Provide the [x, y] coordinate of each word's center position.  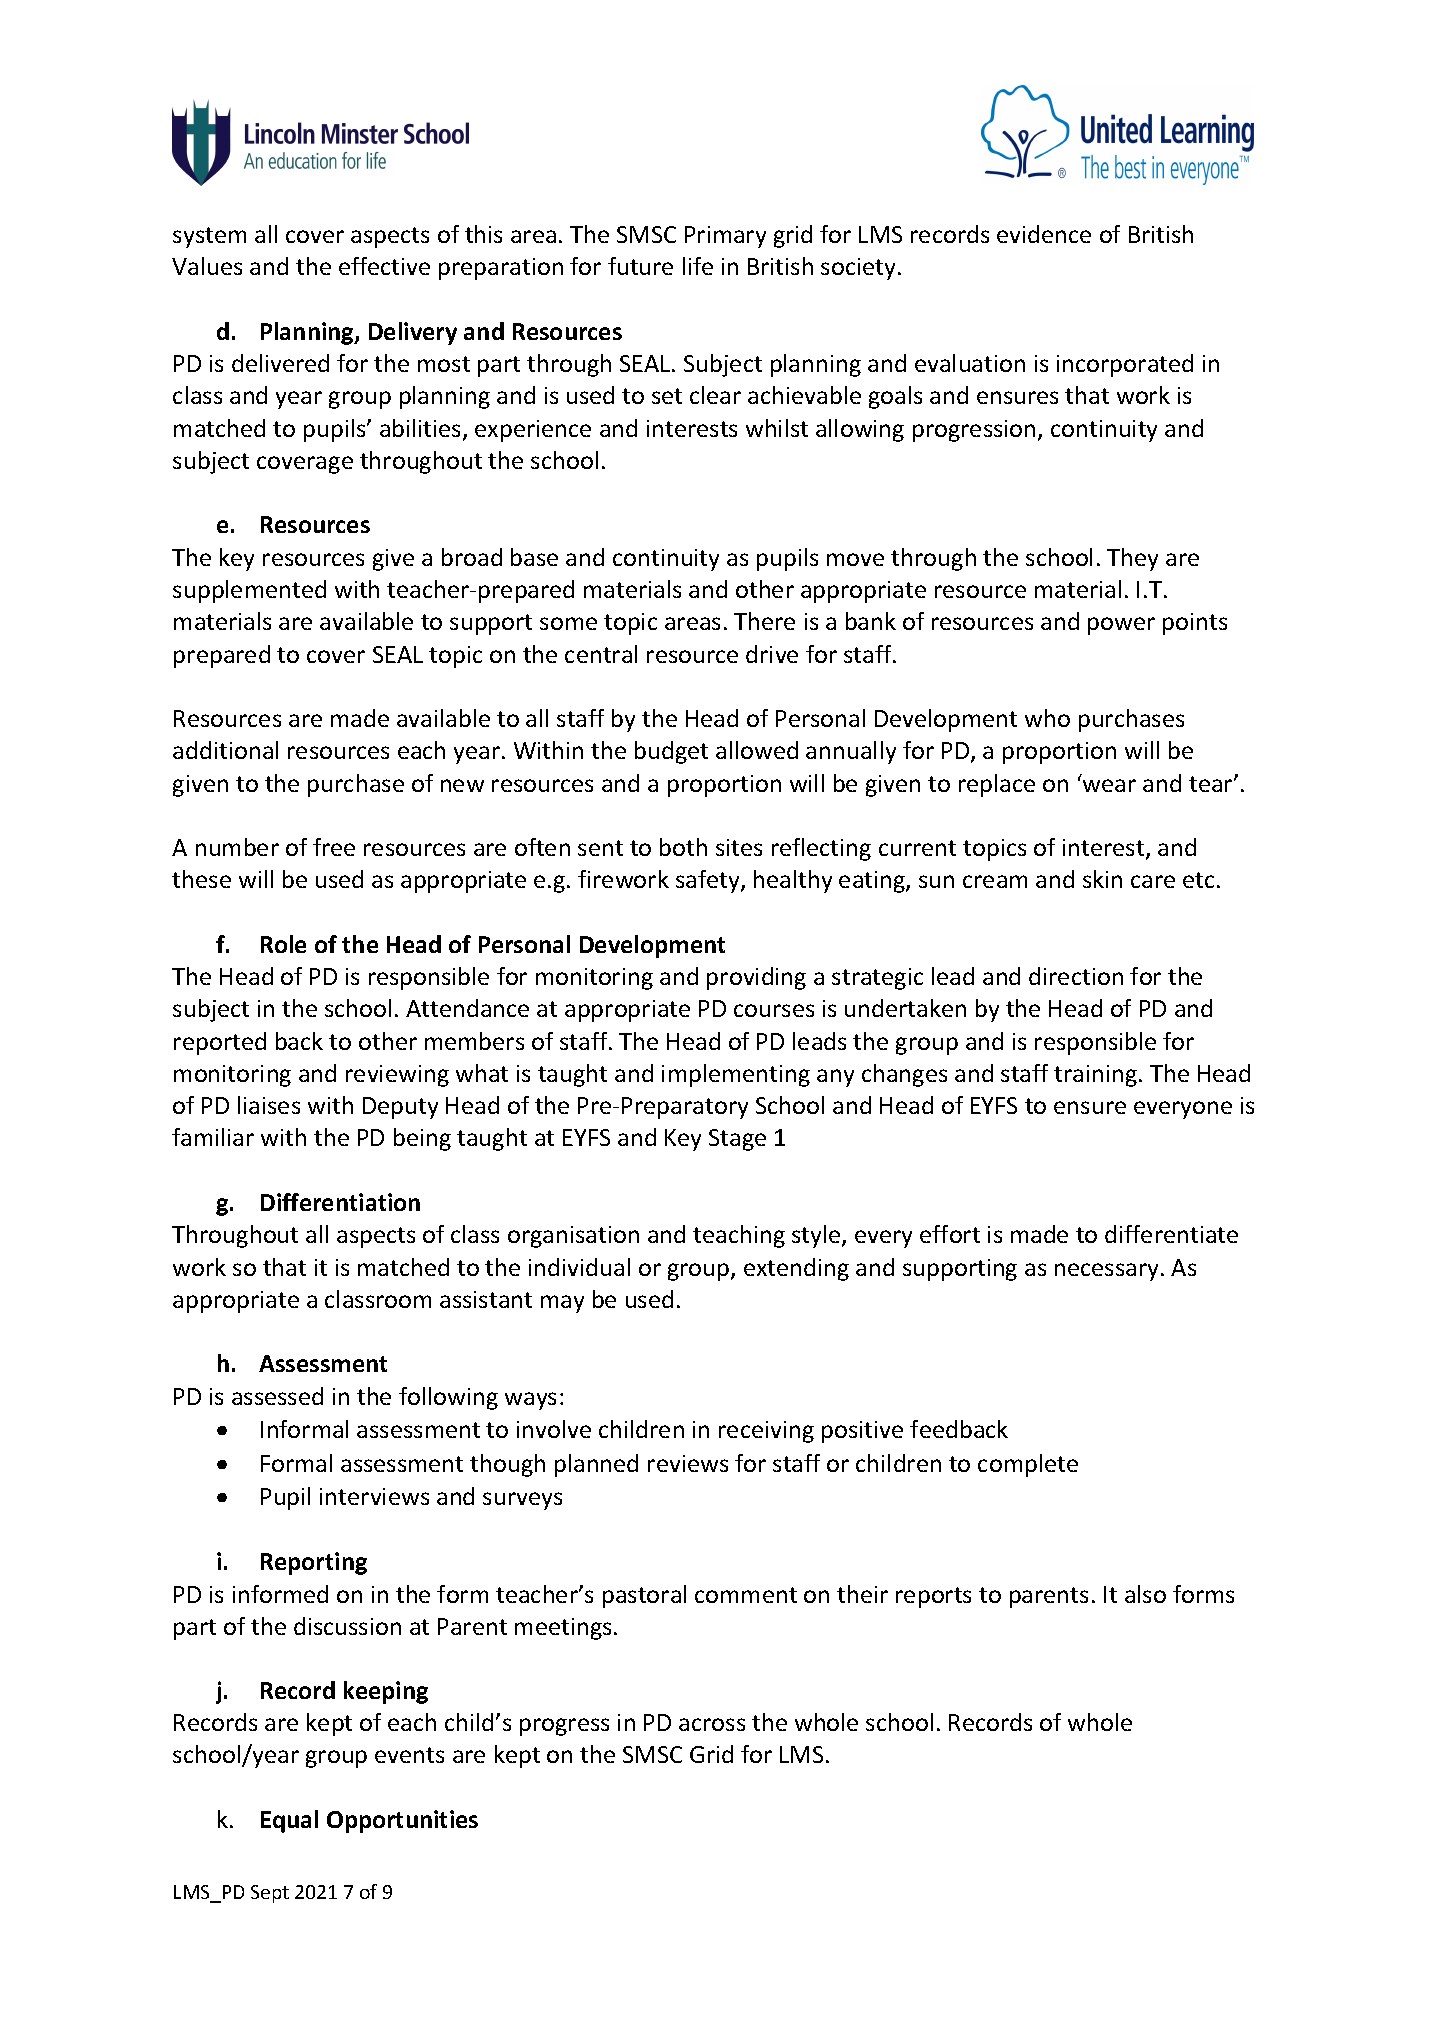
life [698, 266]
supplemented [249, 591]
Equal [289, 1821]
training [1097, 1076]
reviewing [397, 1076]
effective [384, 266]
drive [772, 654]
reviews [688, 1463]
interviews [374, 1496]
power [1121, 626]
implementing [736, 1075]
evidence [1044, 234]
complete [1028, 1465]
